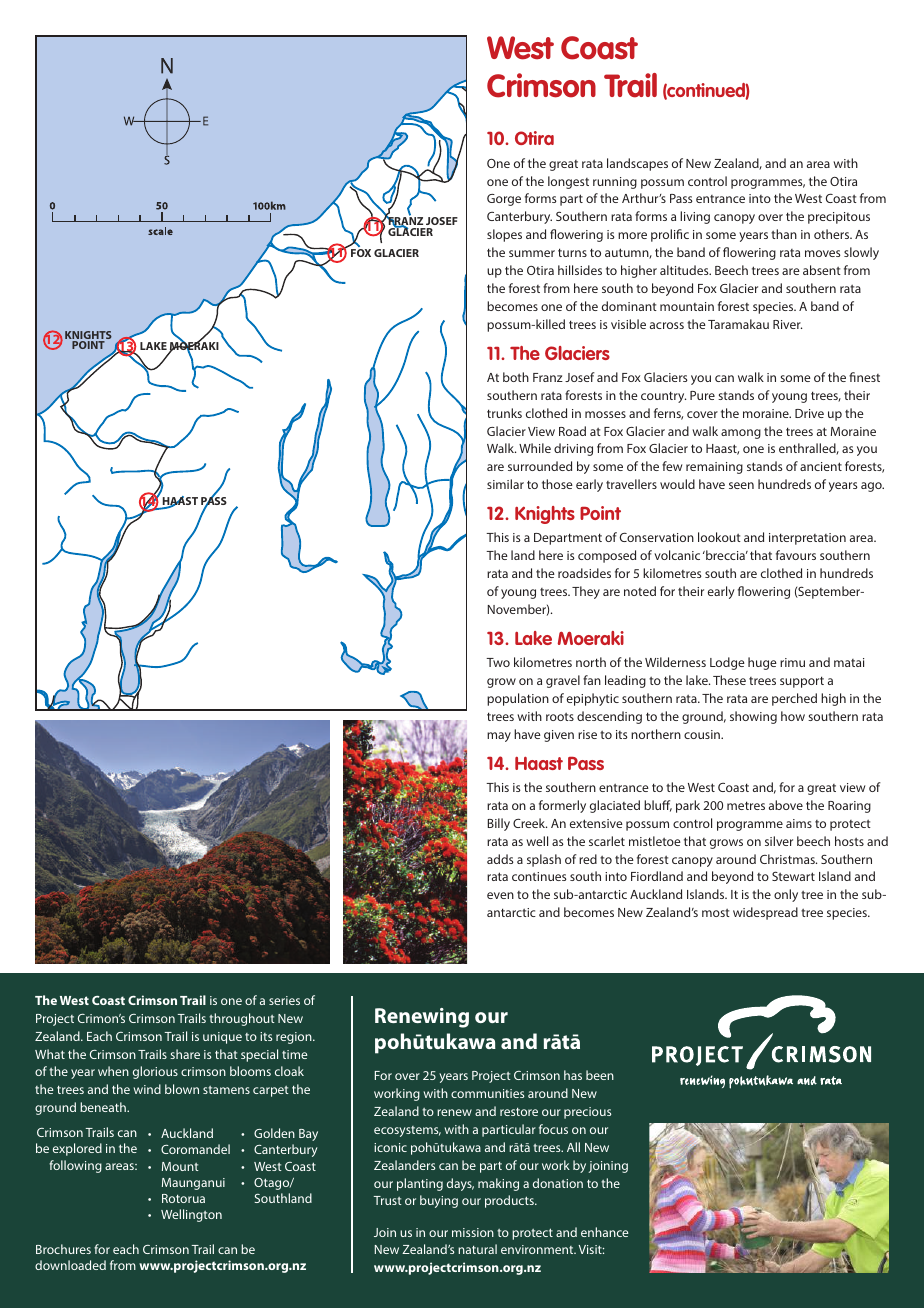  What do you see at coordinates (242, 1019) in the image?
I see `throughout` at bounding box center [242, 1019].
